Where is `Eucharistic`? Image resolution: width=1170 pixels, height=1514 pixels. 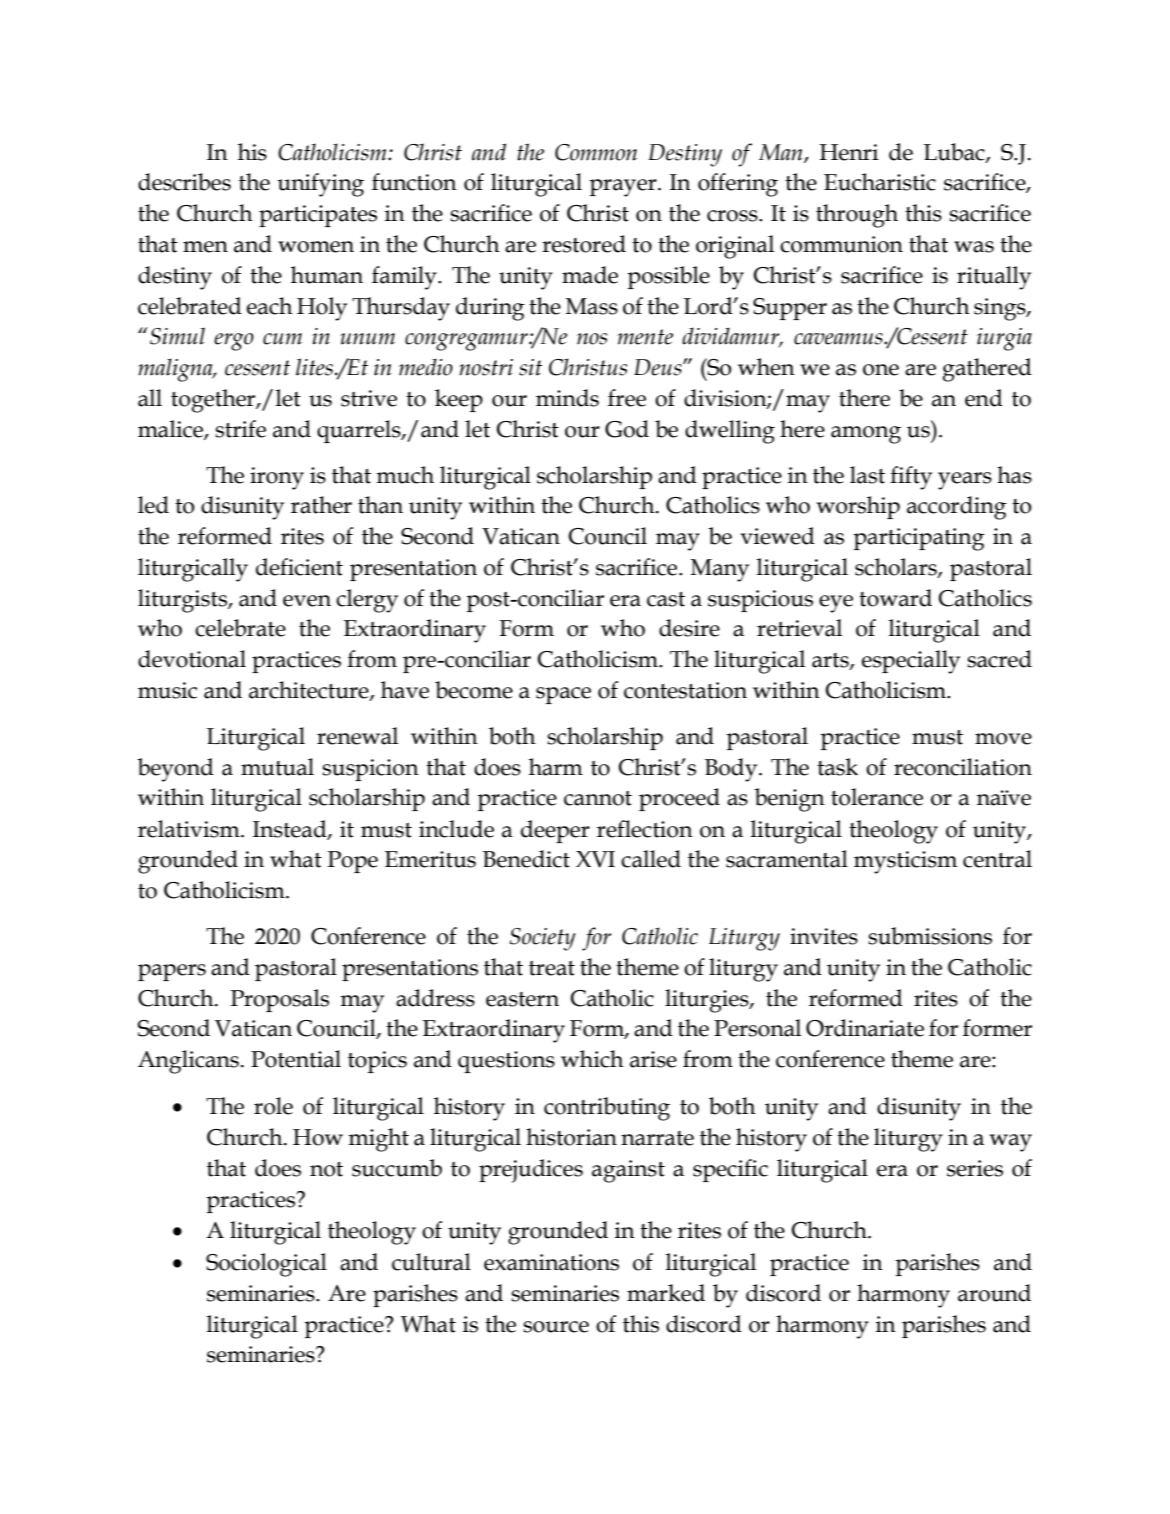
Eucharistic is located at coordinates (880, 182).
